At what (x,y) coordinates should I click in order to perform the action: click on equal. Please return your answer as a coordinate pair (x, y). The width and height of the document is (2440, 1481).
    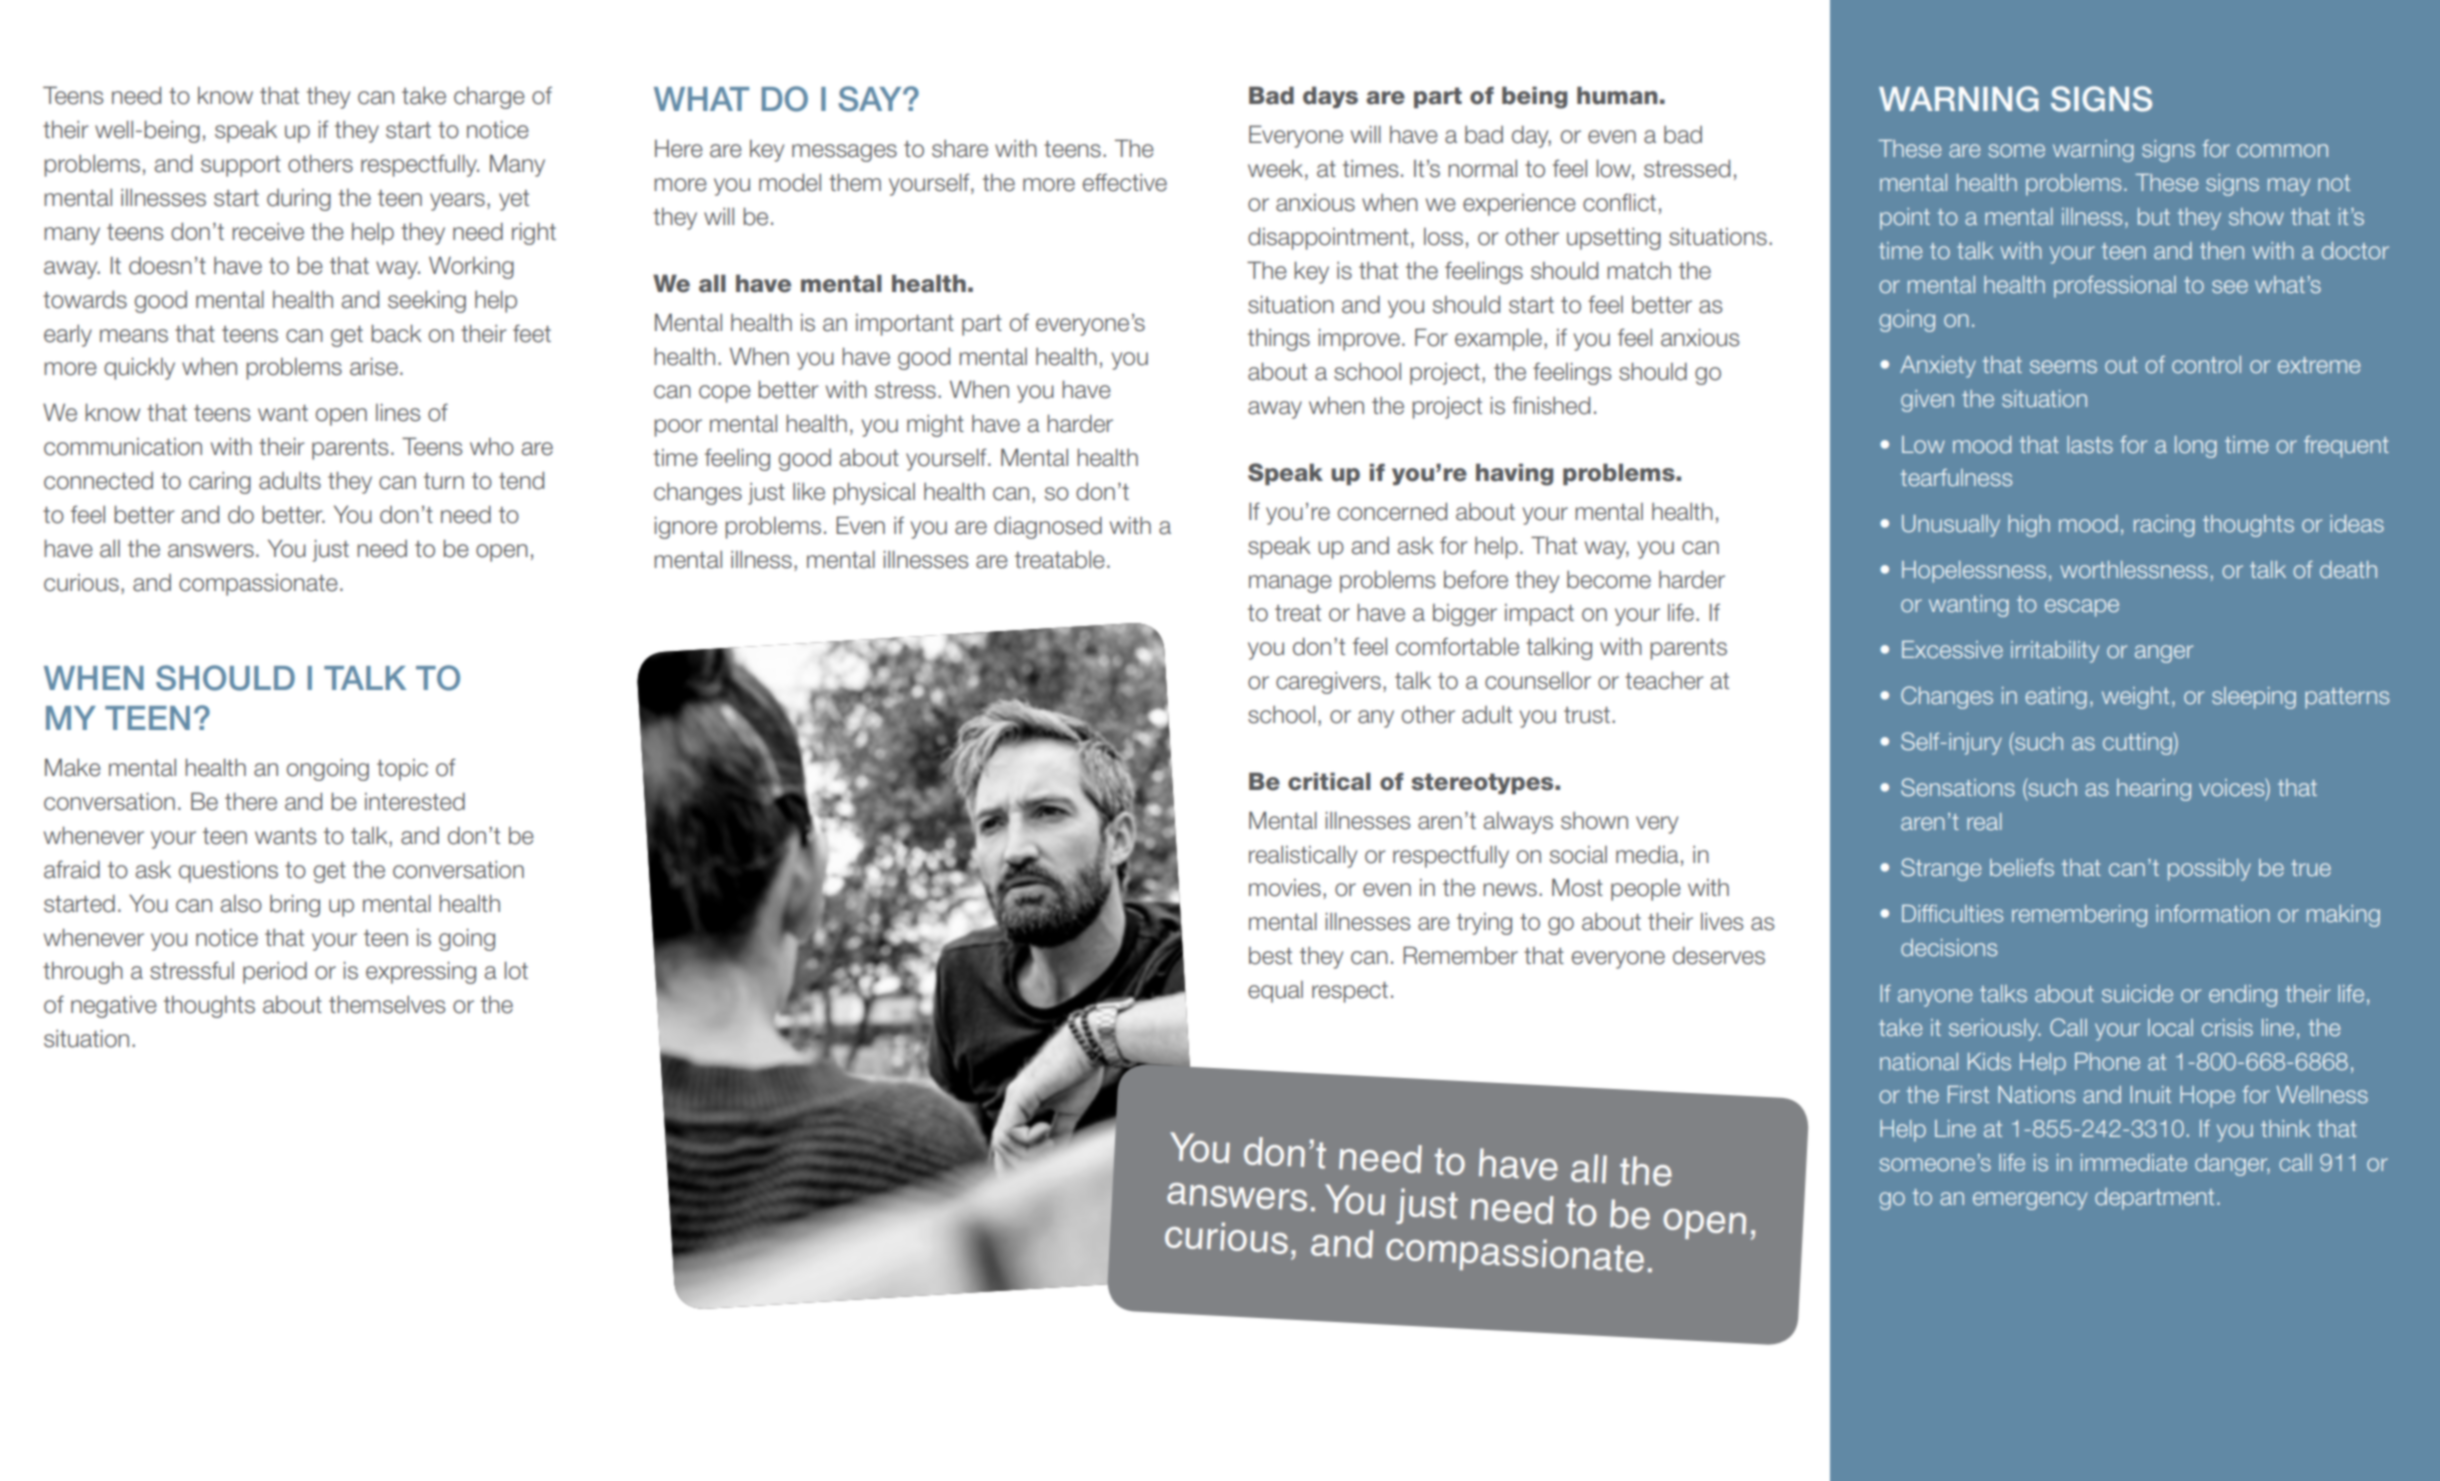
    Looking at the image, I should click on (1275, 992).
